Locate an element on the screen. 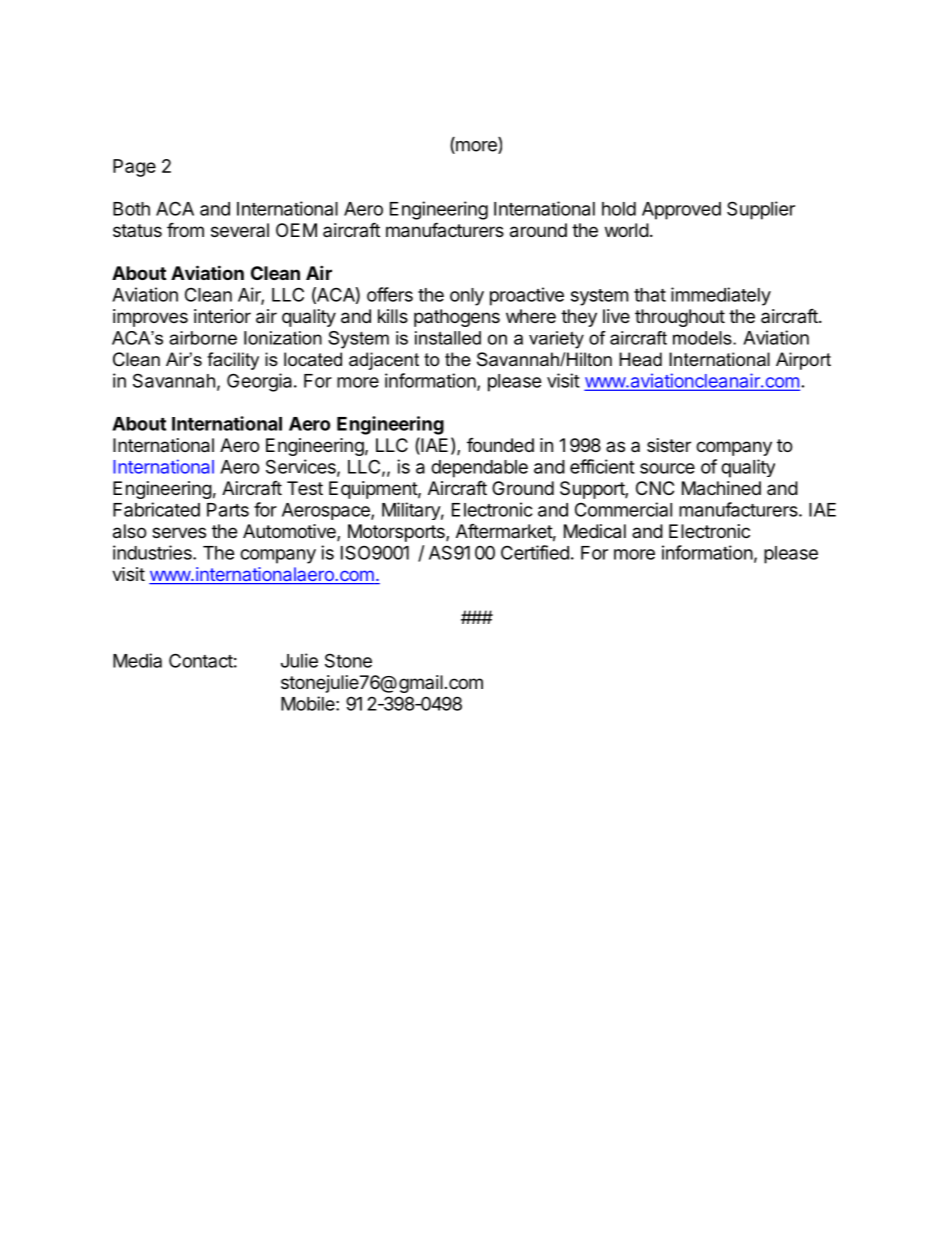 Image resolution: width=952 pixels, height=1233 pixels. hold is located at coordinates (619, 209).
